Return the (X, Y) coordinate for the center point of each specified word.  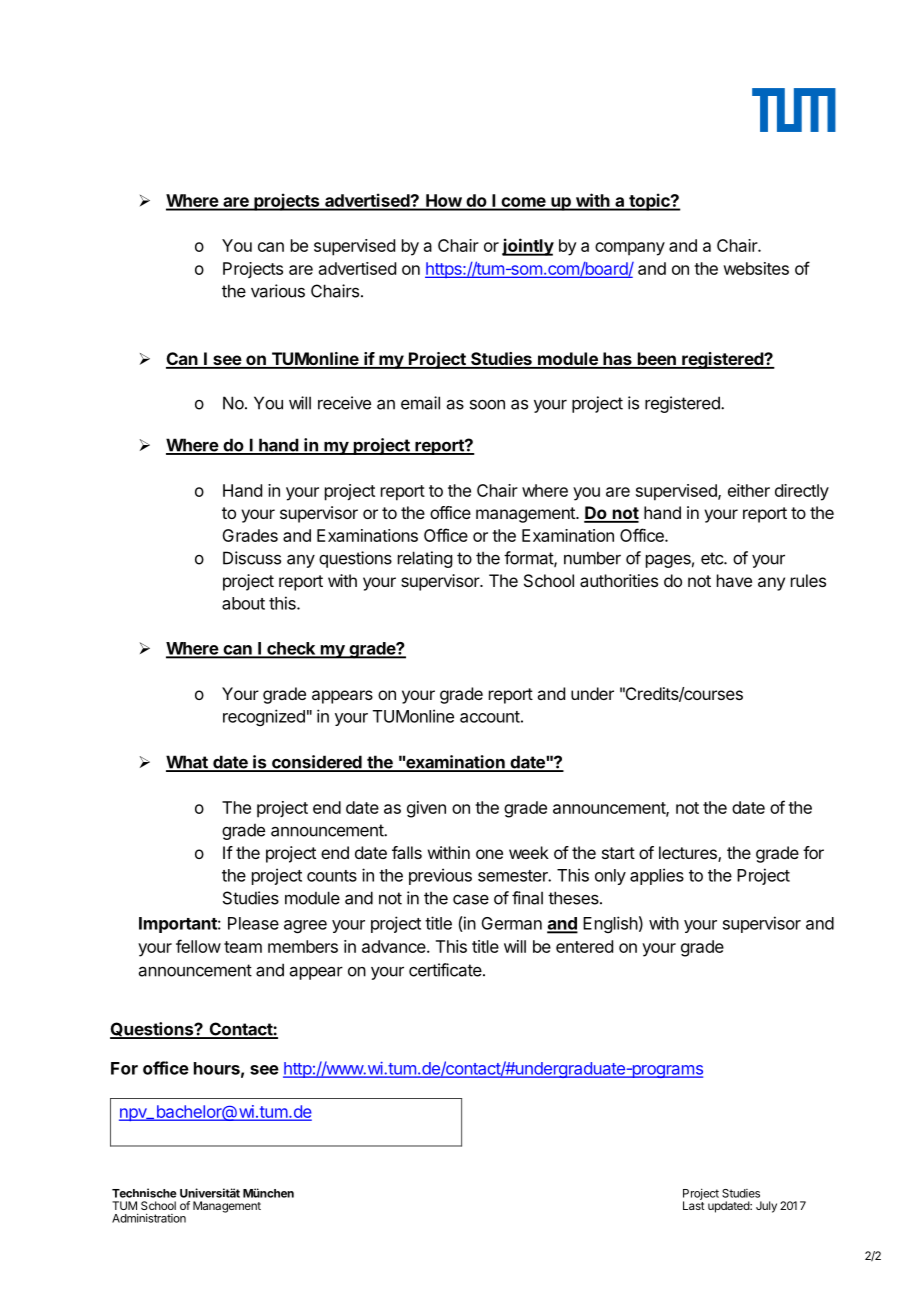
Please (253, 923)
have (734, 580)
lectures (689, 854)
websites (756, 268)
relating (425, 559)
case (471, 899)
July (766, 1207)
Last (694, 1204)
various (278, 291)
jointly (528, 247)
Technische (144, 1193)
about (243, 603)
